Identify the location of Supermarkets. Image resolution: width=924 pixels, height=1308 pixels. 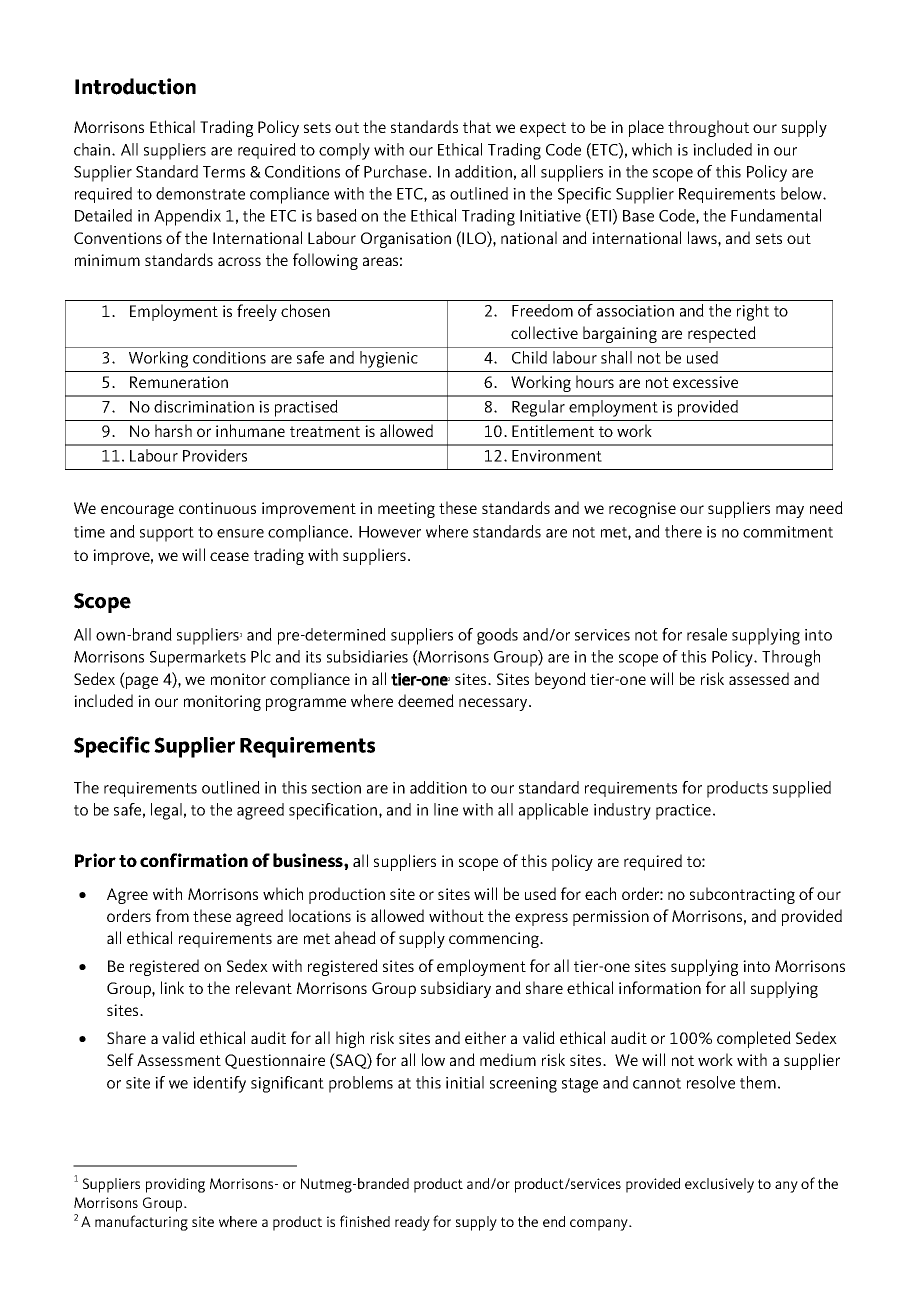
(198, 658).
